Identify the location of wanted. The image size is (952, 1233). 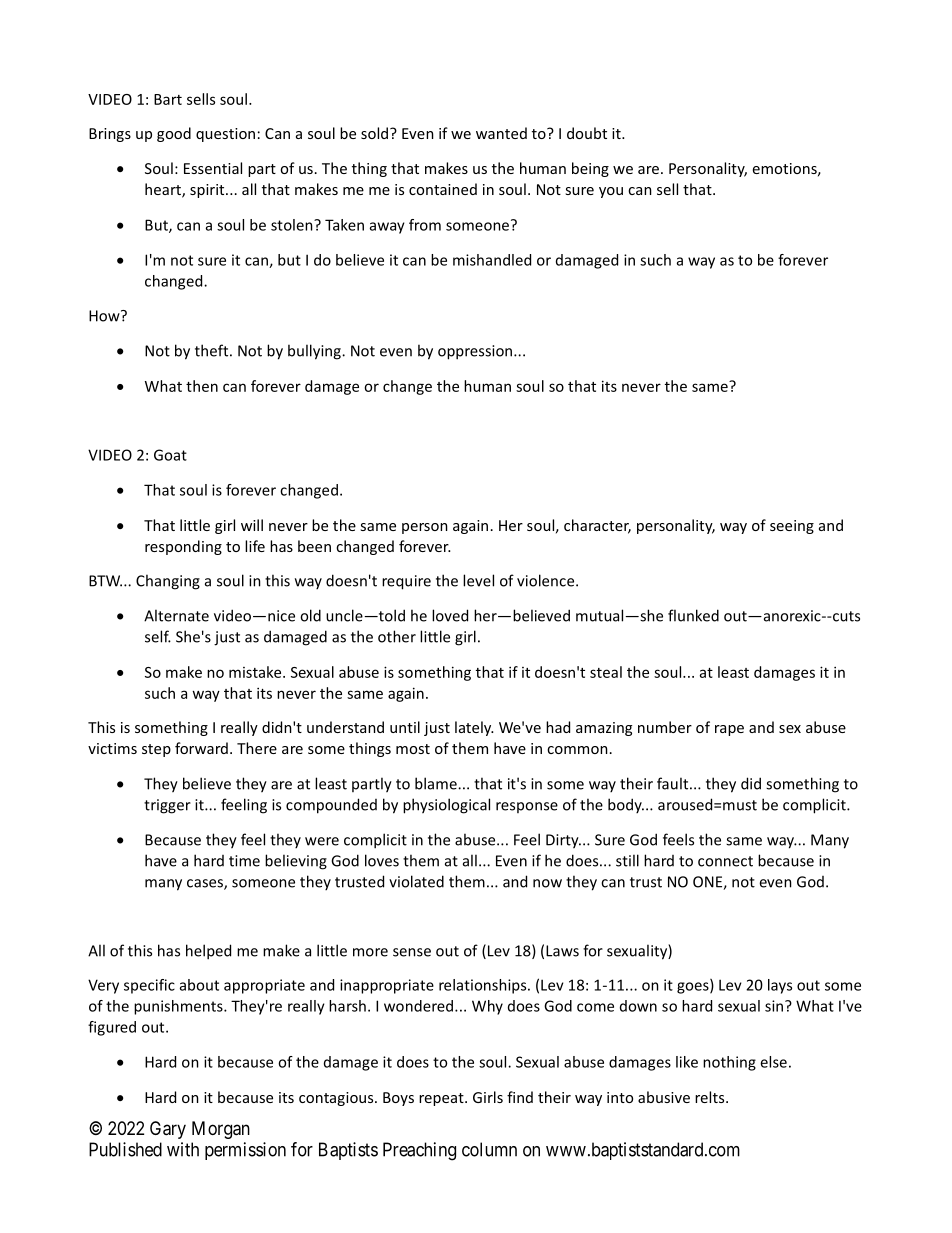
(501, 133).
